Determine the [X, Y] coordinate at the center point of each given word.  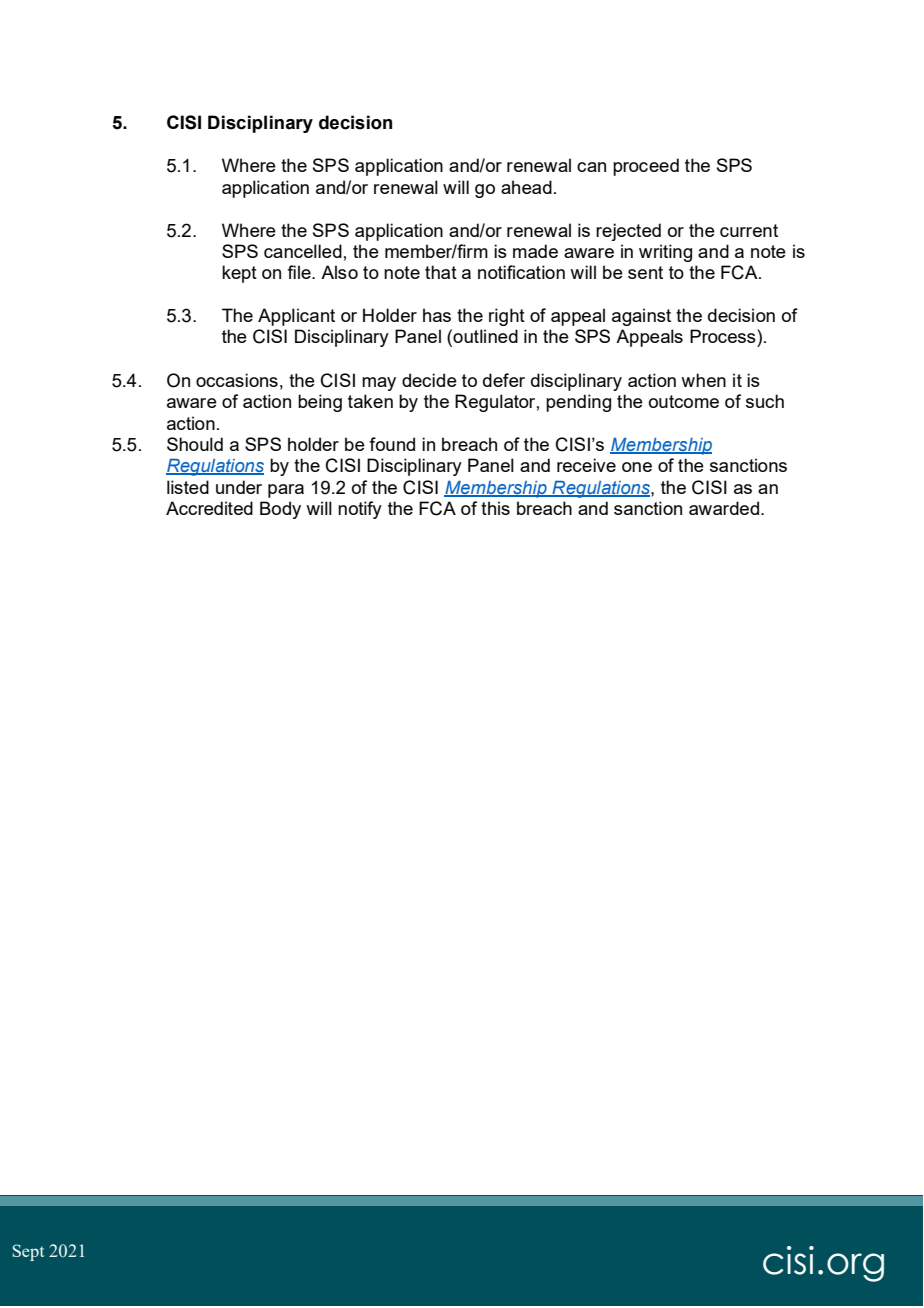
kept [239, 274]
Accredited [209, 508]
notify [360, 510]
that [441, 272]
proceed [646, 167]
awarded [725, 508]
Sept [28, 1252]
